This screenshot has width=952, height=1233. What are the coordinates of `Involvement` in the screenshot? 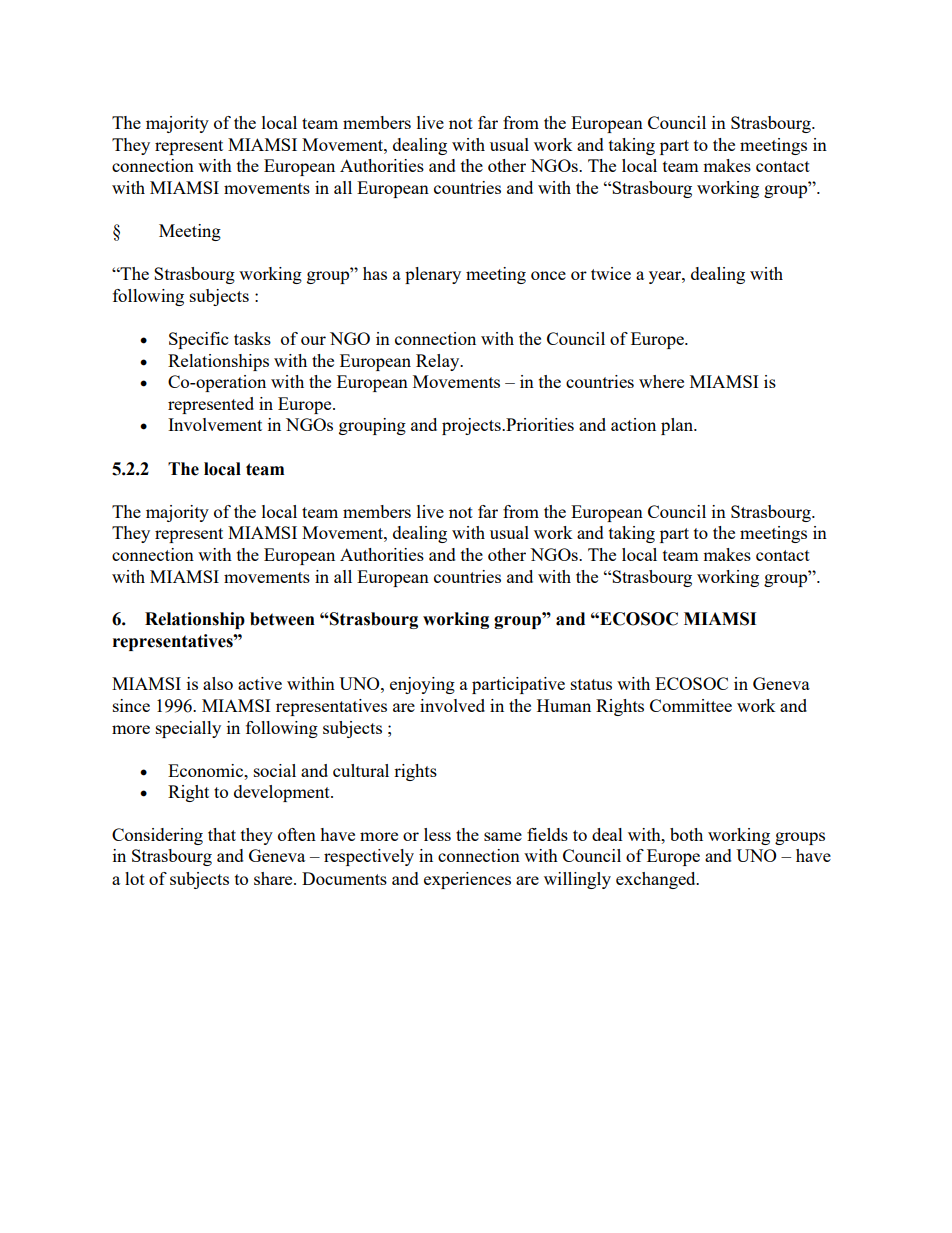 It's located at (215, 424).
